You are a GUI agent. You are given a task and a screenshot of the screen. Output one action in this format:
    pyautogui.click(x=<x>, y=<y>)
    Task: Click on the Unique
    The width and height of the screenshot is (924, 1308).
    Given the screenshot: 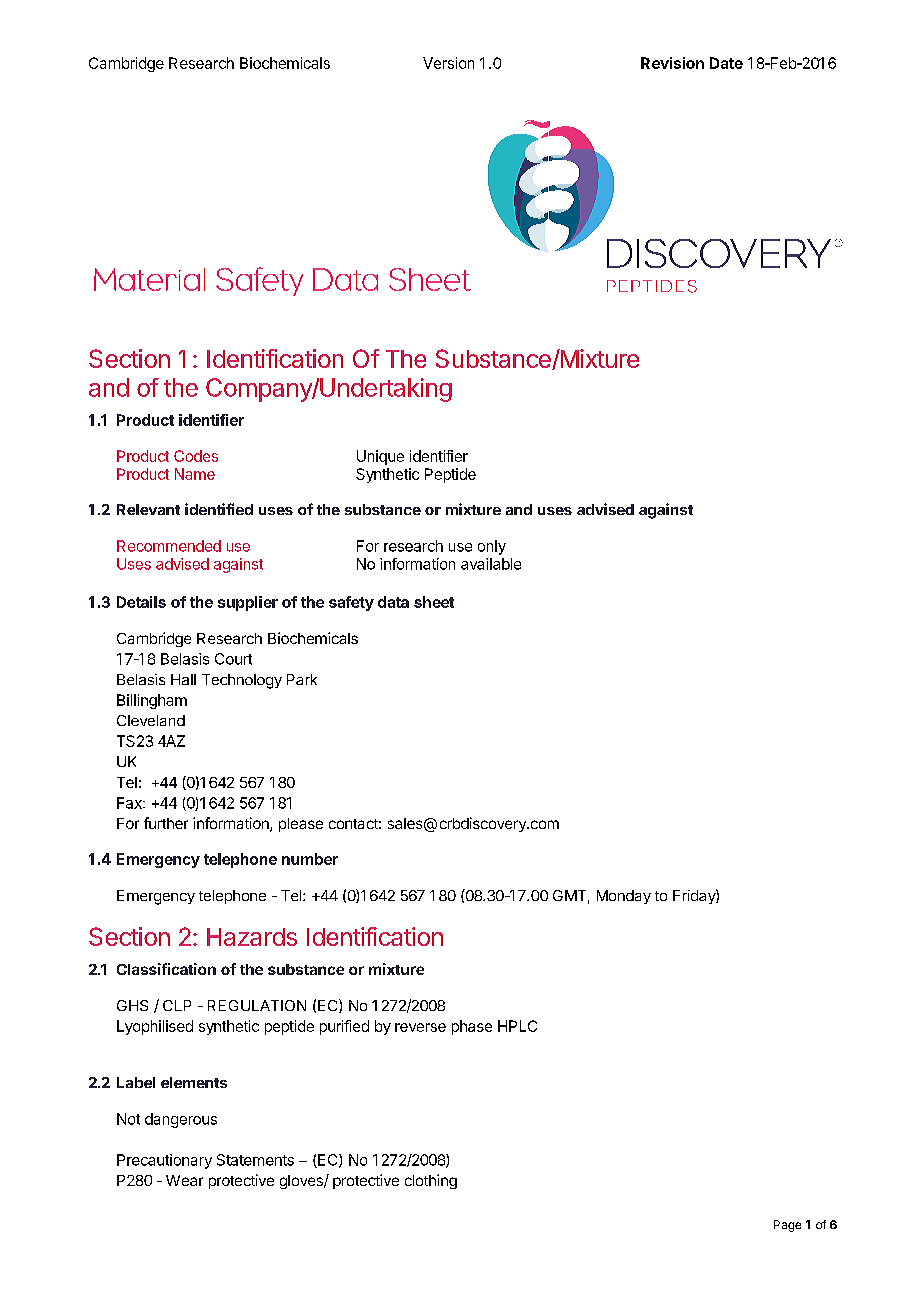 What is the action you would take?
    pyautogui.click(x=380, y=457)
